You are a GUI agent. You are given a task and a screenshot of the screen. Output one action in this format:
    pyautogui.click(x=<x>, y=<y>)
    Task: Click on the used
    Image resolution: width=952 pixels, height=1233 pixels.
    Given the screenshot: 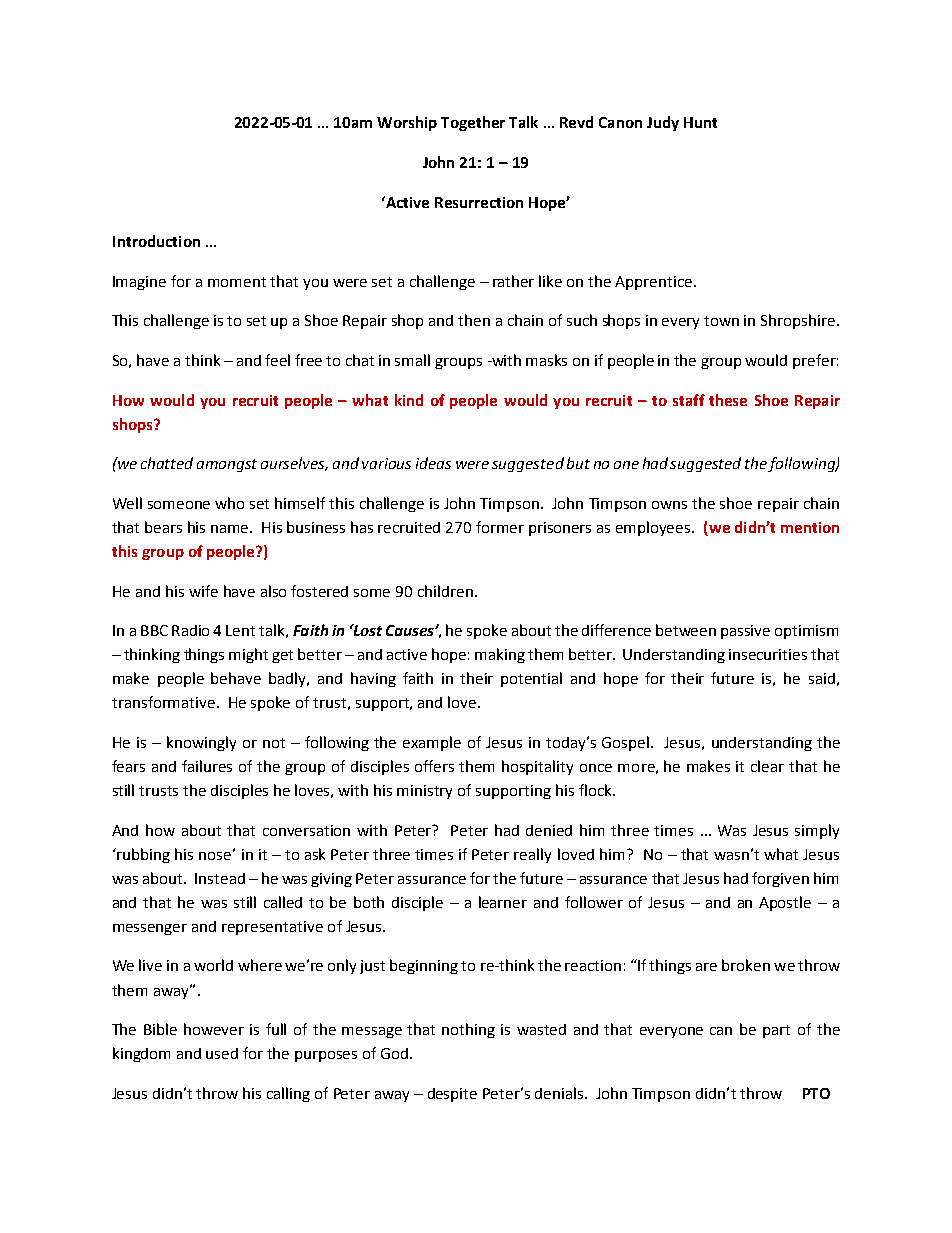 What is the action you would take?
    pyautogui.click(x=222, y=1053)
